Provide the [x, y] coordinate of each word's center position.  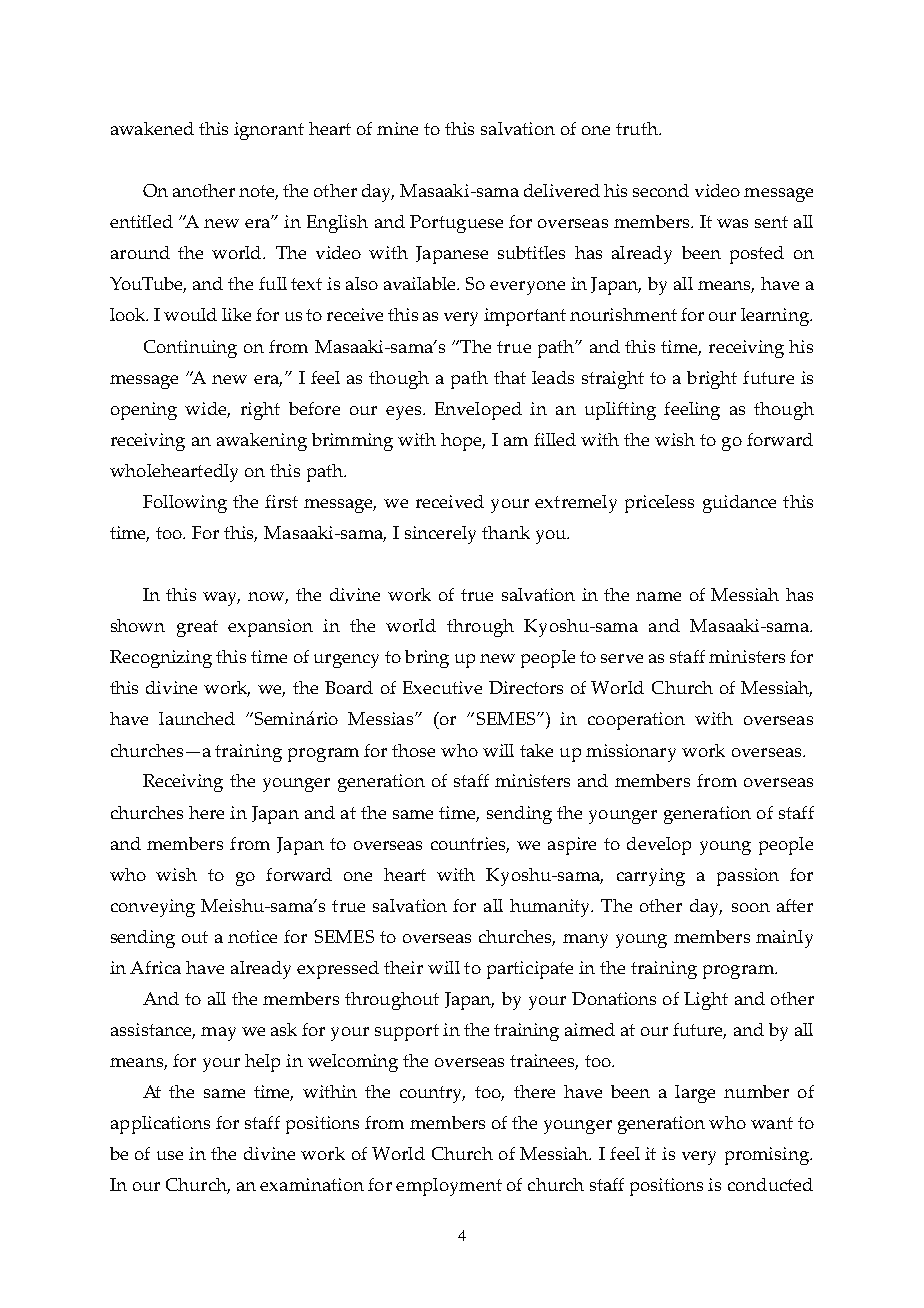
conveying [153, 908]
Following [185, 504]
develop [659, 846]
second [661, 190]
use [170, 1155]
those [413, 750]
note [258, 192]
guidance [739, 504]
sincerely [440, 535]
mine [397, 128]
